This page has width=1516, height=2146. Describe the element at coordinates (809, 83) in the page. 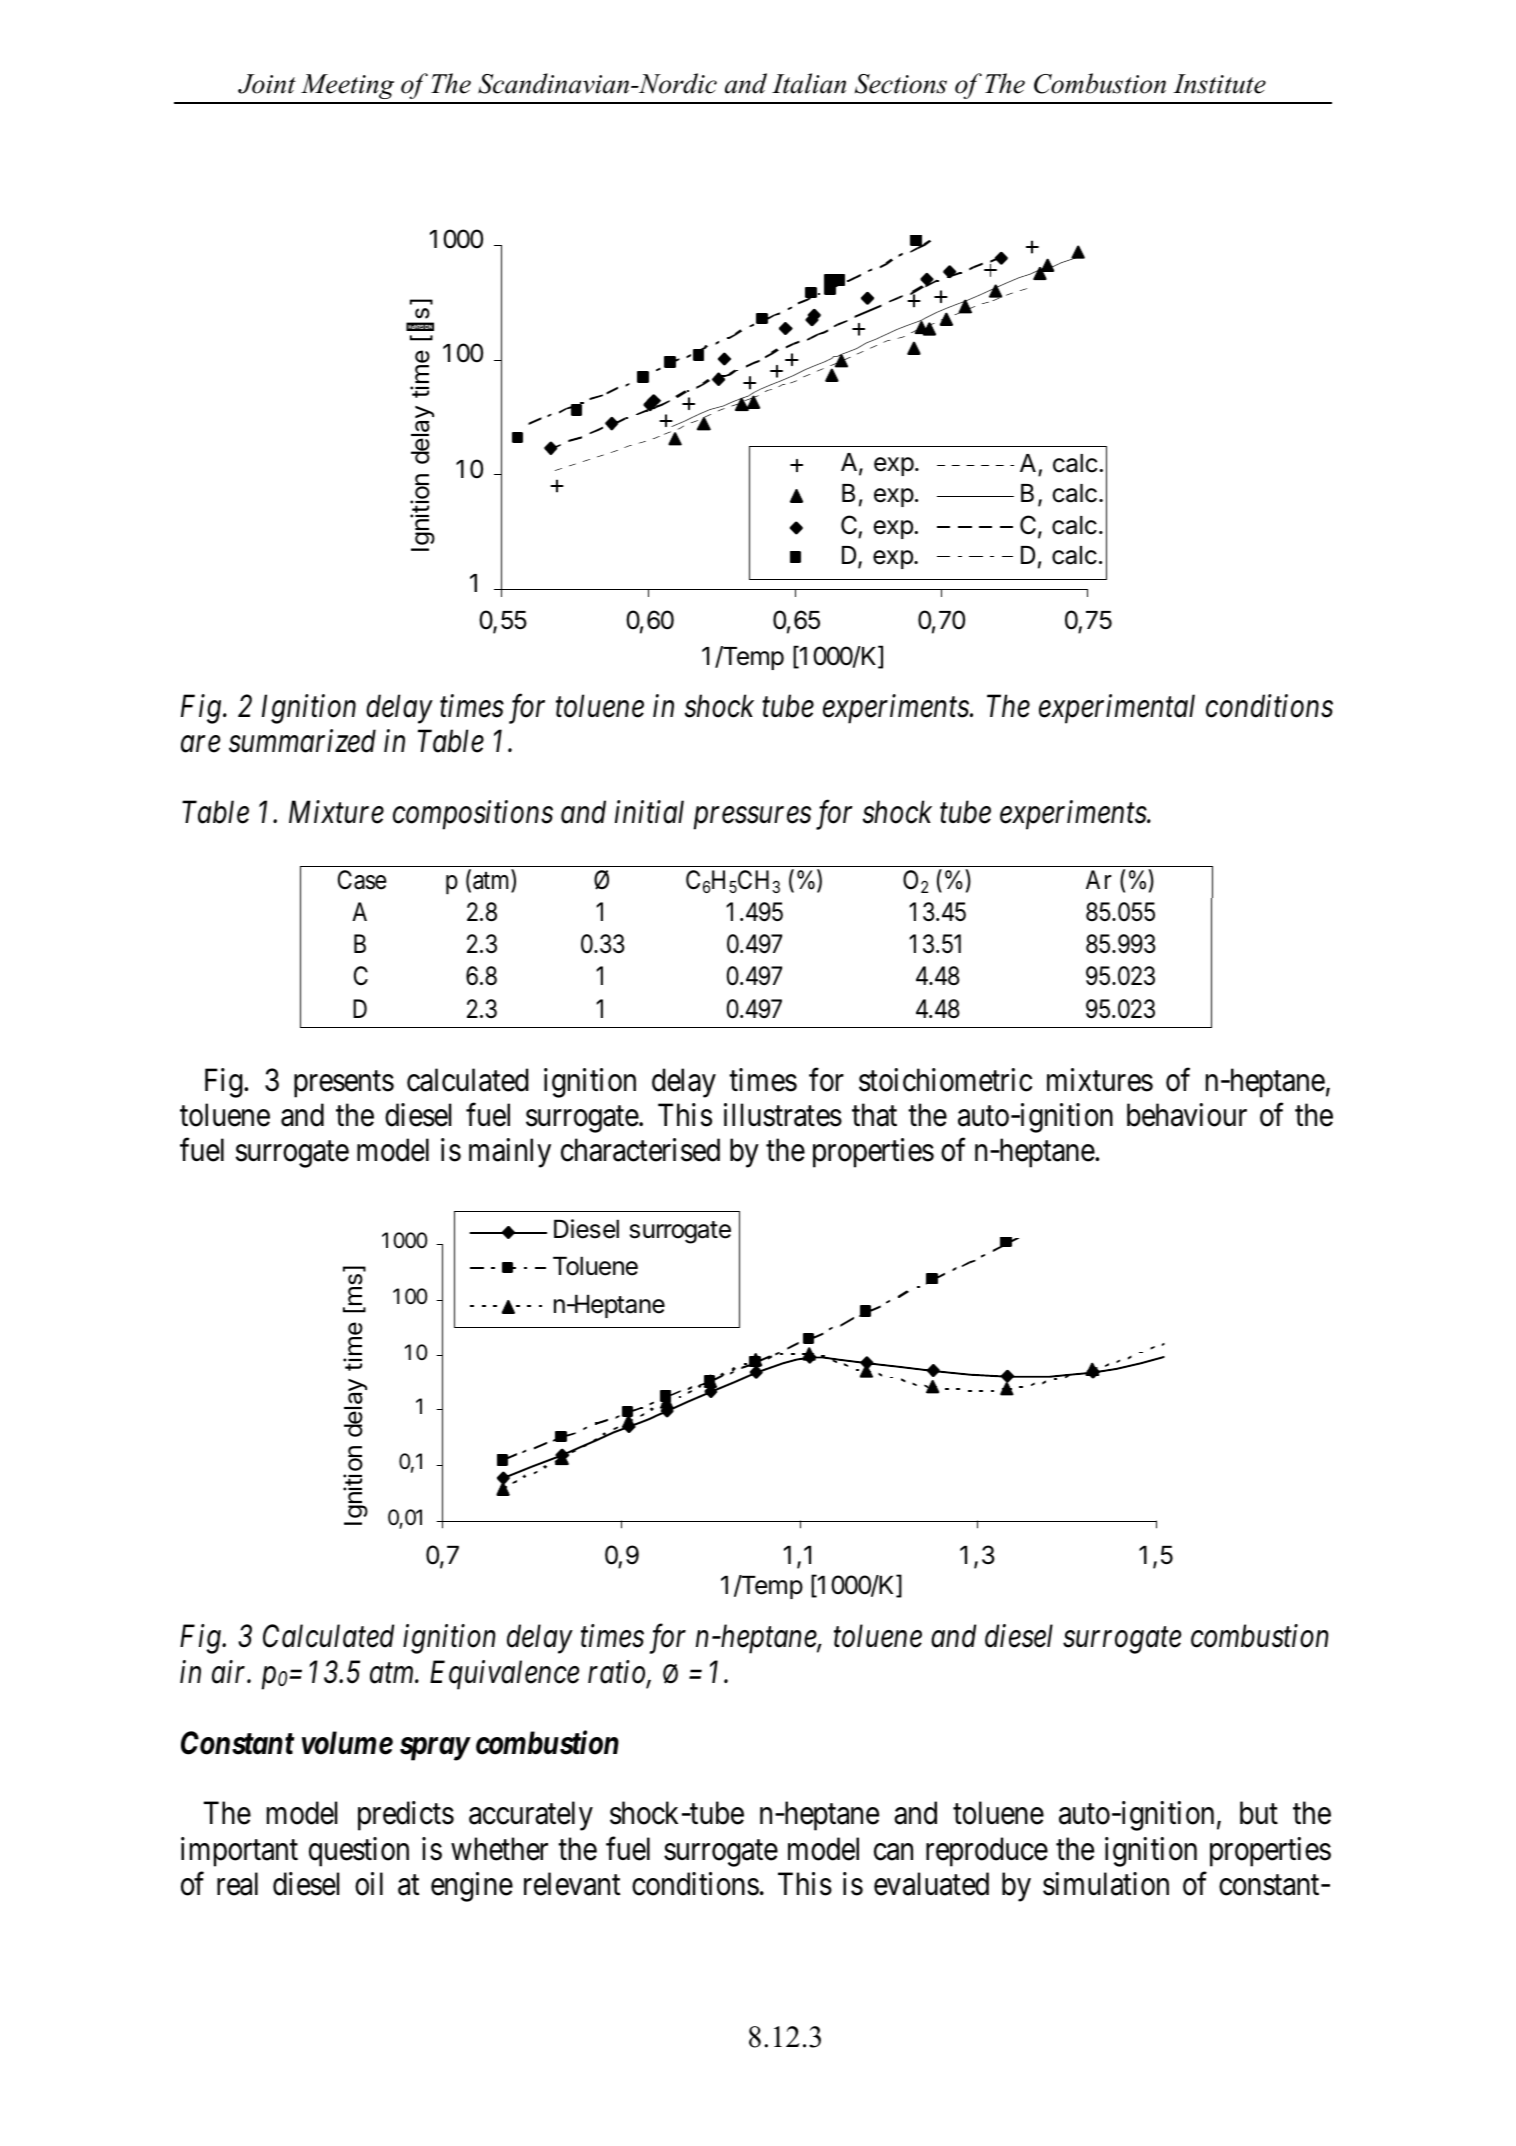

I see `Italian` at that location.
